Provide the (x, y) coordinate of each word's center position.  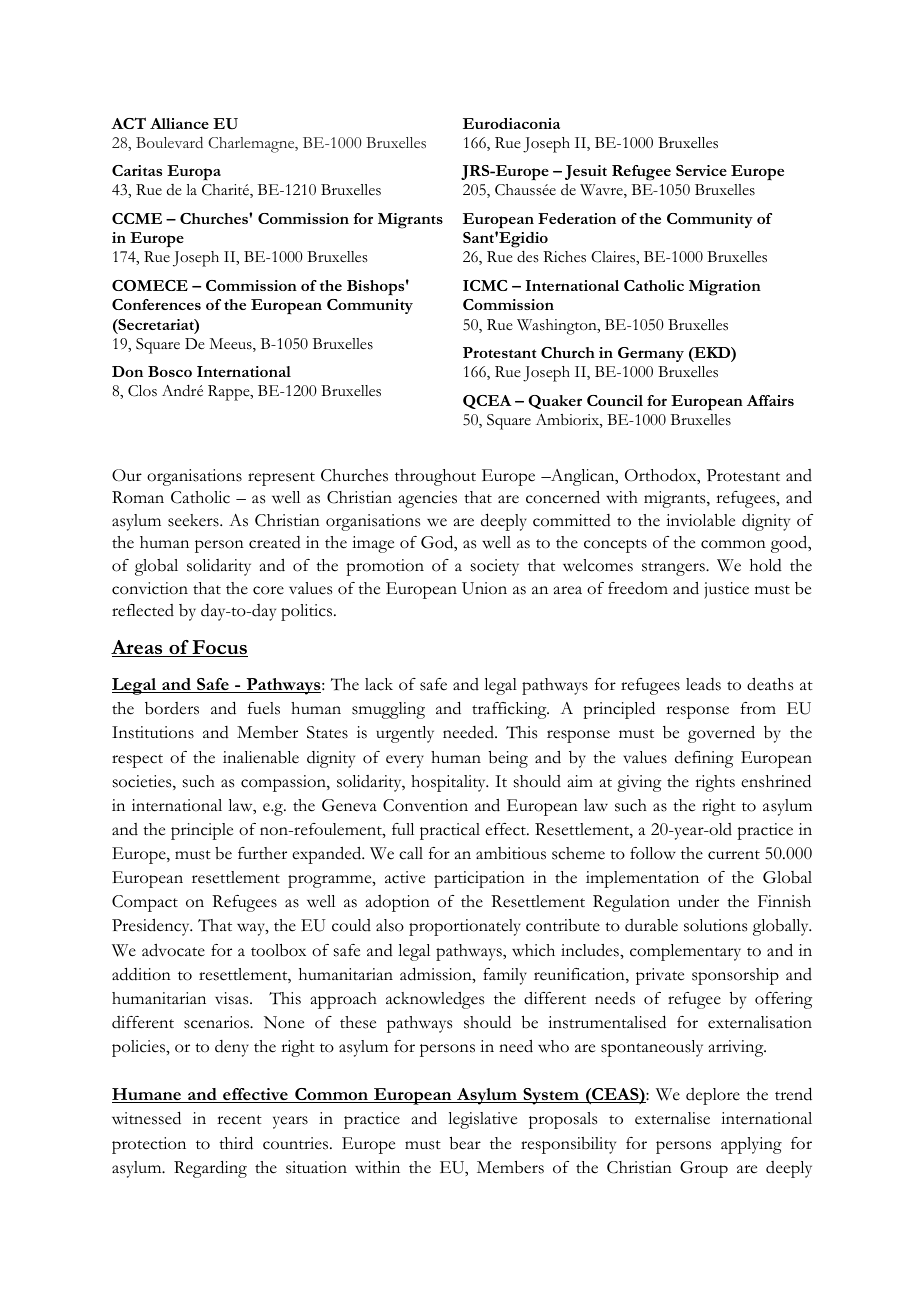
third (236, 1143)
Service (701, 170)
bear (465, 1143)
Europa (194, 172)
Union (484, 588)
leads (703, 684)
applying (751, 1145)
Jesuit (586, 172)
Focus (219, 648)
